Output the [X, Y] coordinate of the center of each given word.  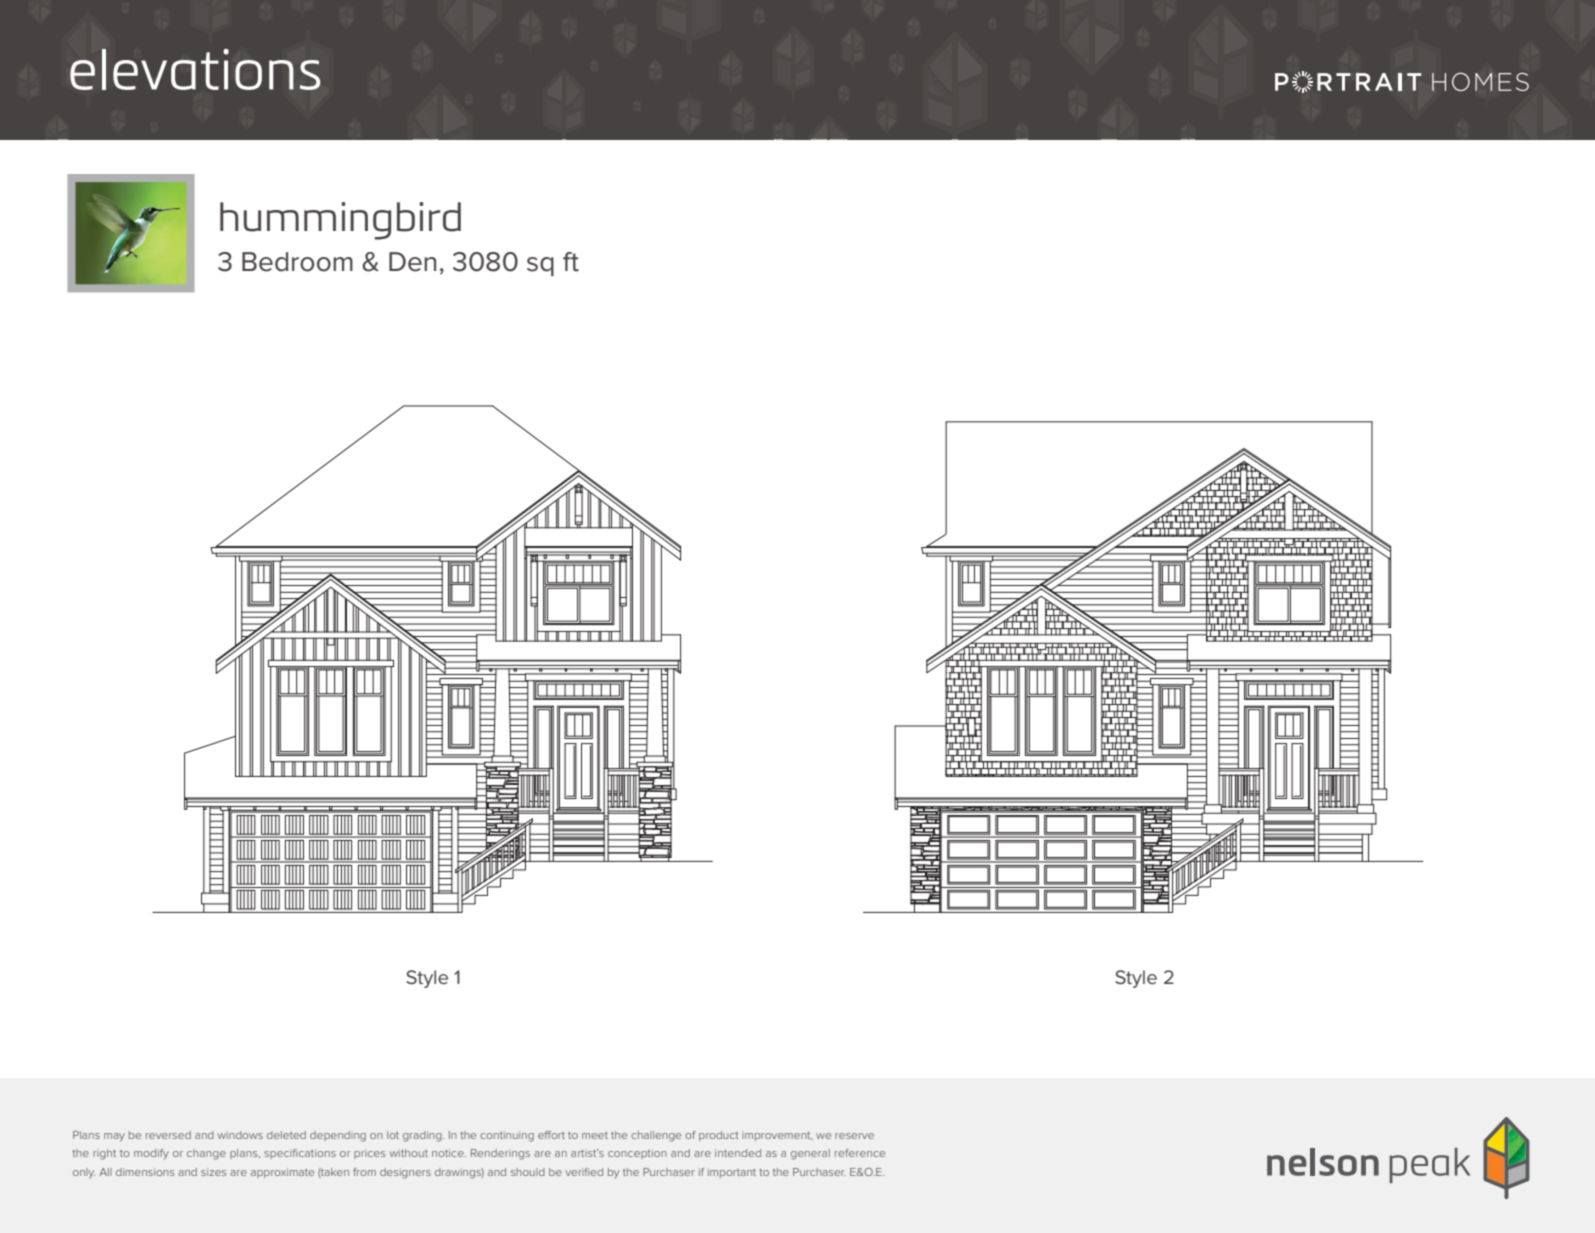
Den [412, 262]
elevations [195, 69]
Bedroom [297, 262]
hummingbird [340, 221]
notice [449, 1153]
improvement [777, 1136]
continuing [507, 1136]
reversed [168, 1135]
